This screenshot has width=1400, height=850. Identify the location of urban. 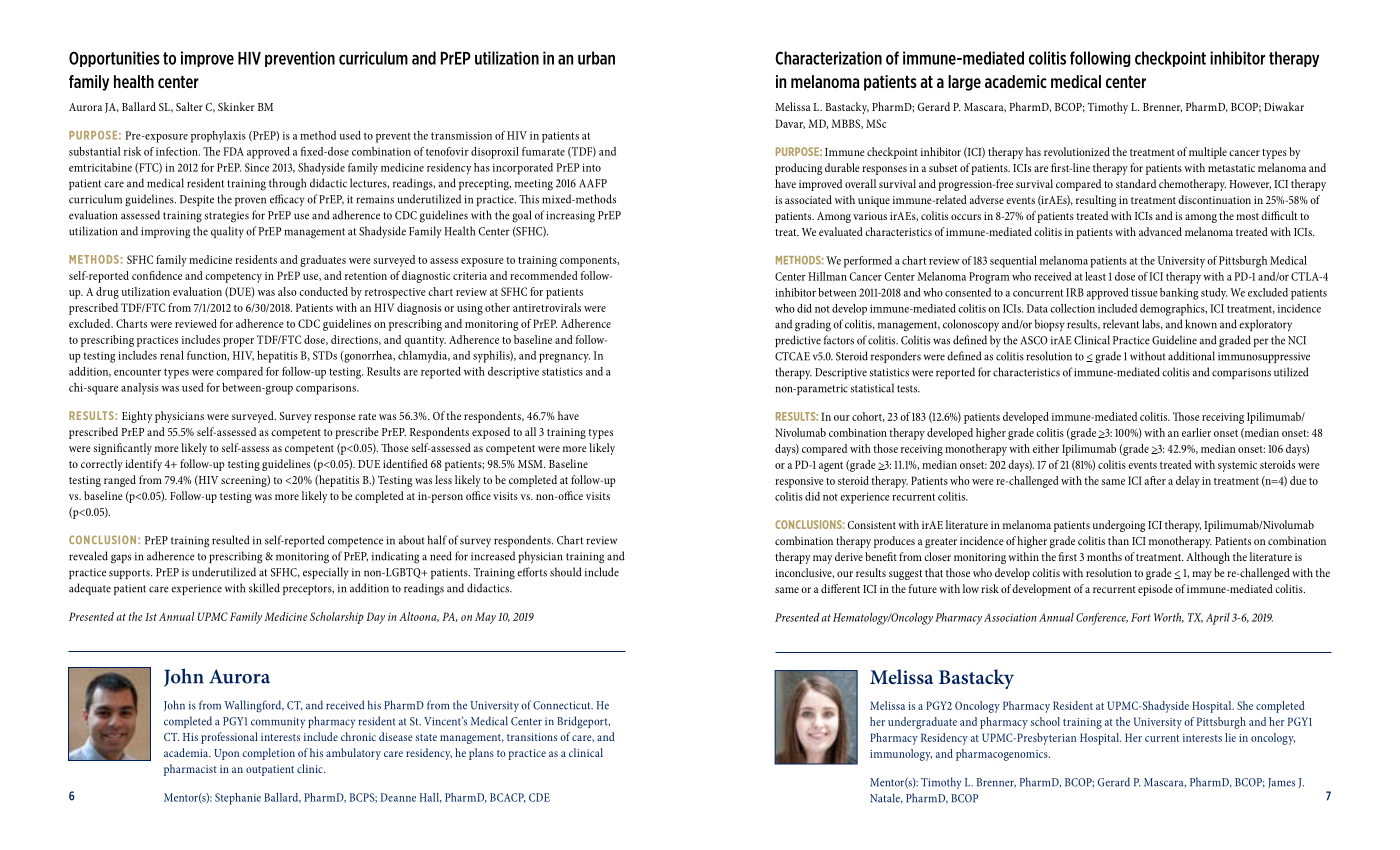
(596, 58).
